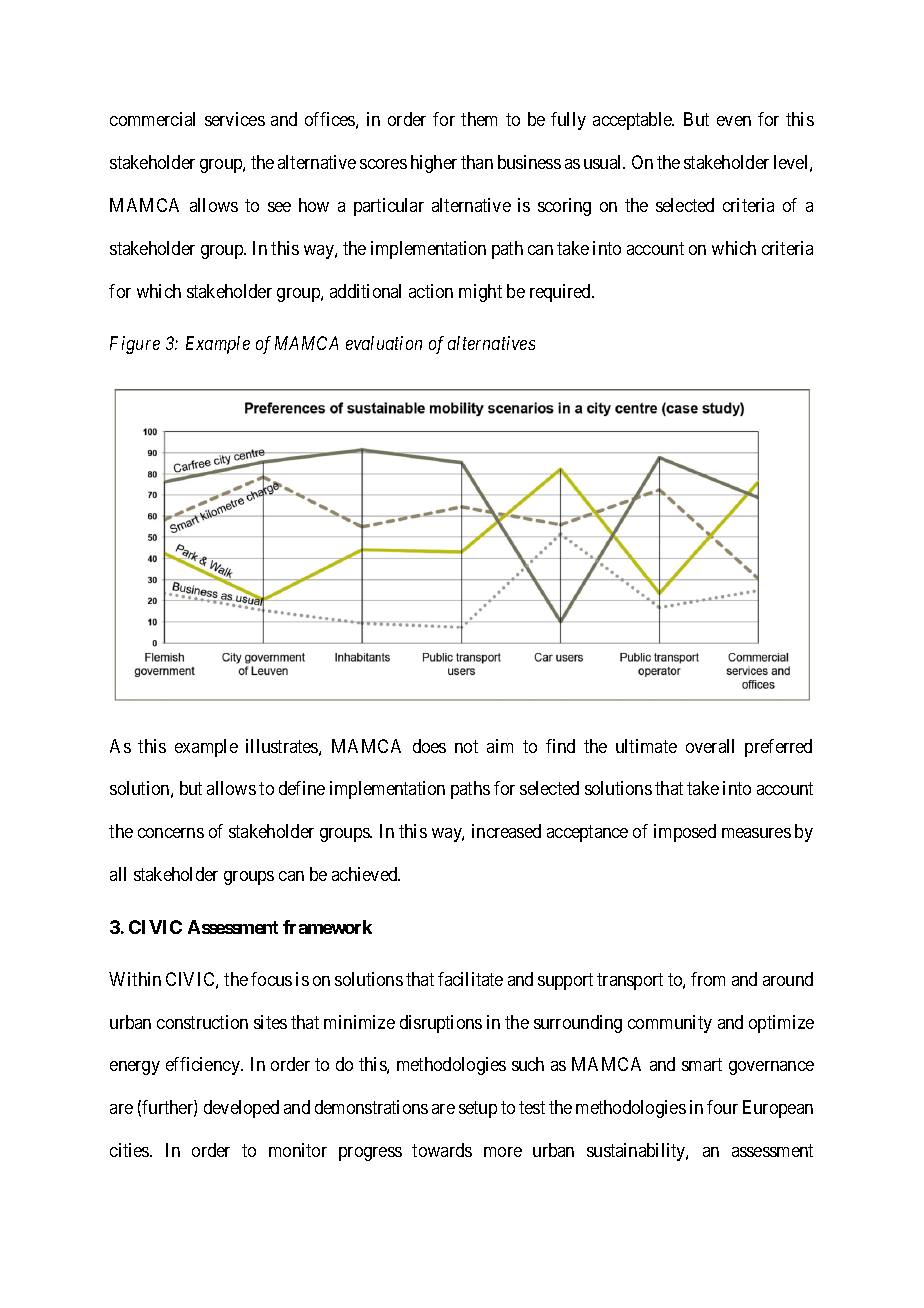 The image size is (924, 1308). I want to click on than, so click(477, 162).
